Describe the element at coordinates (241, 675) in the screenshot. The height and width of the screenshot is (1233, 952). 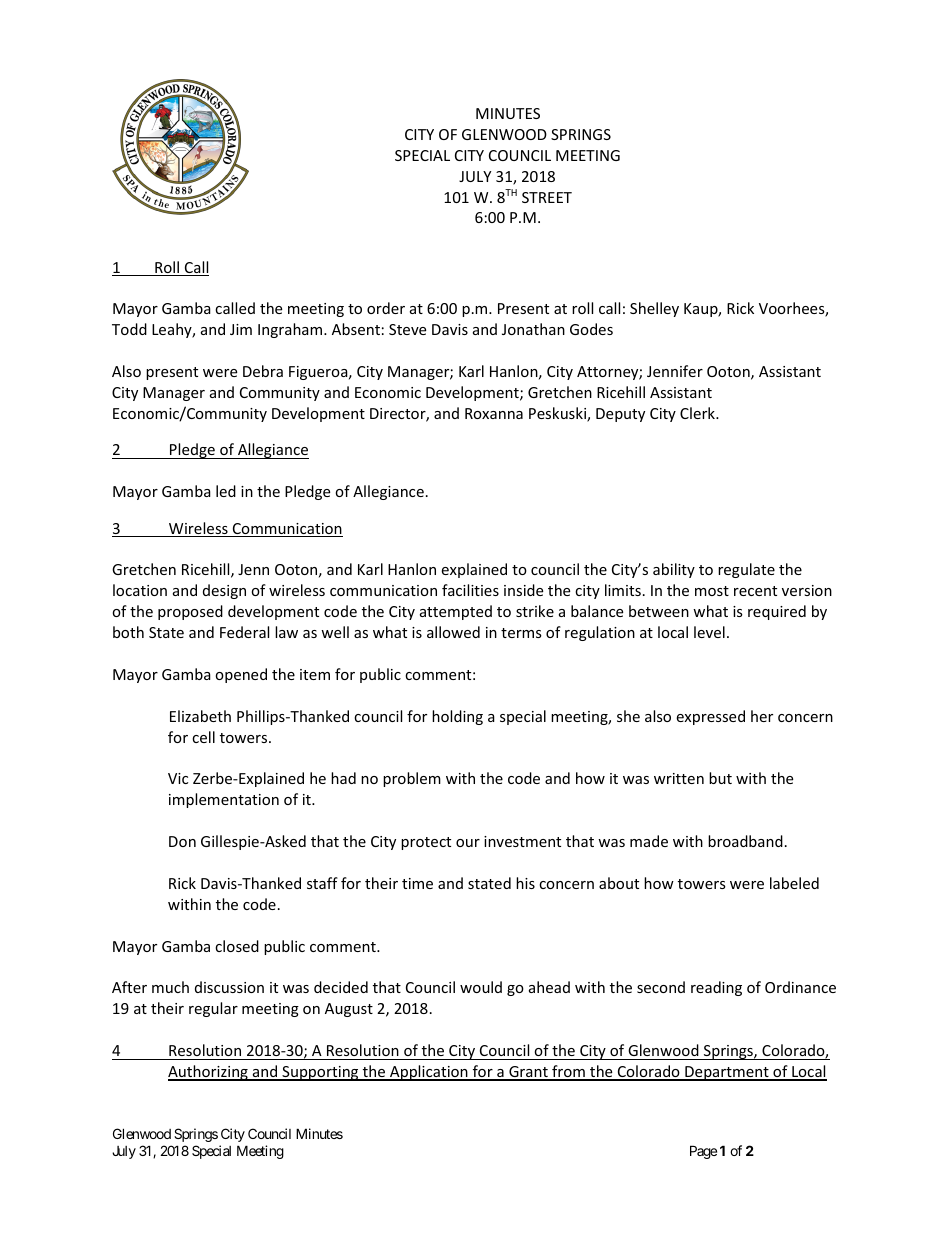
I see `opened` at that location.
